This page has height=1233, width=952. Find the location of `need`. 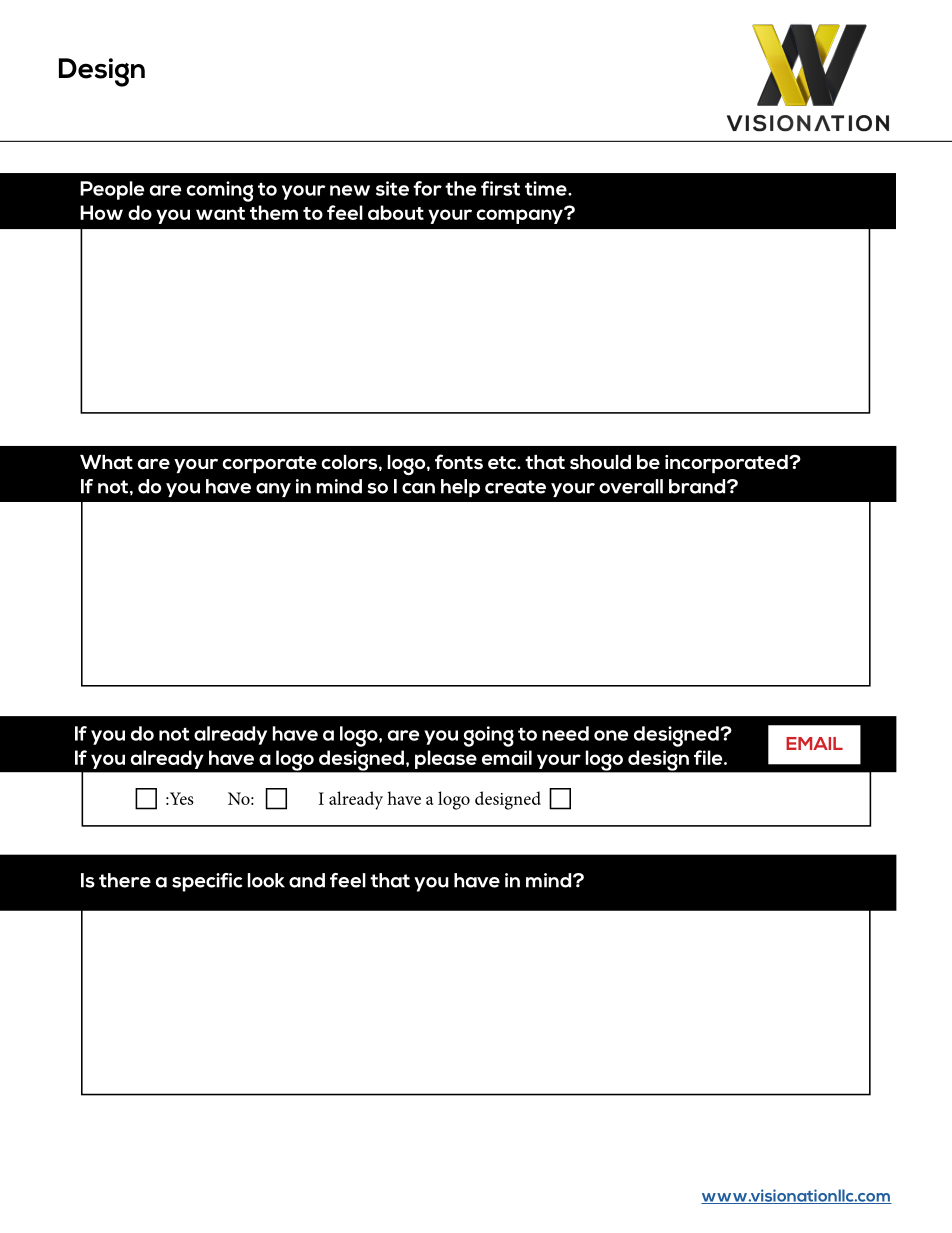

need is located at coordinates (565, 733).
